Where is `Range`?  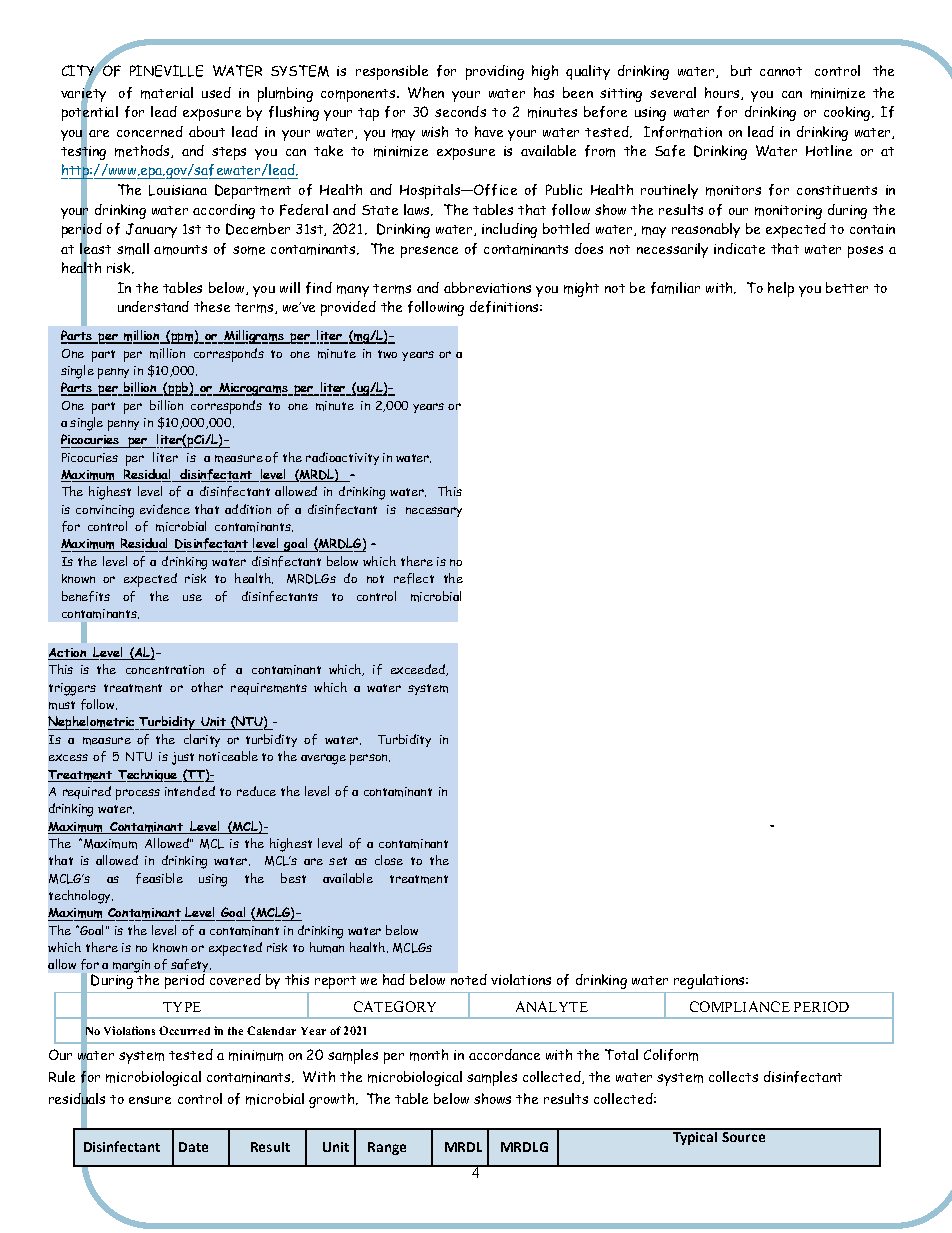 Range is located at coordinates (387, 1148).
